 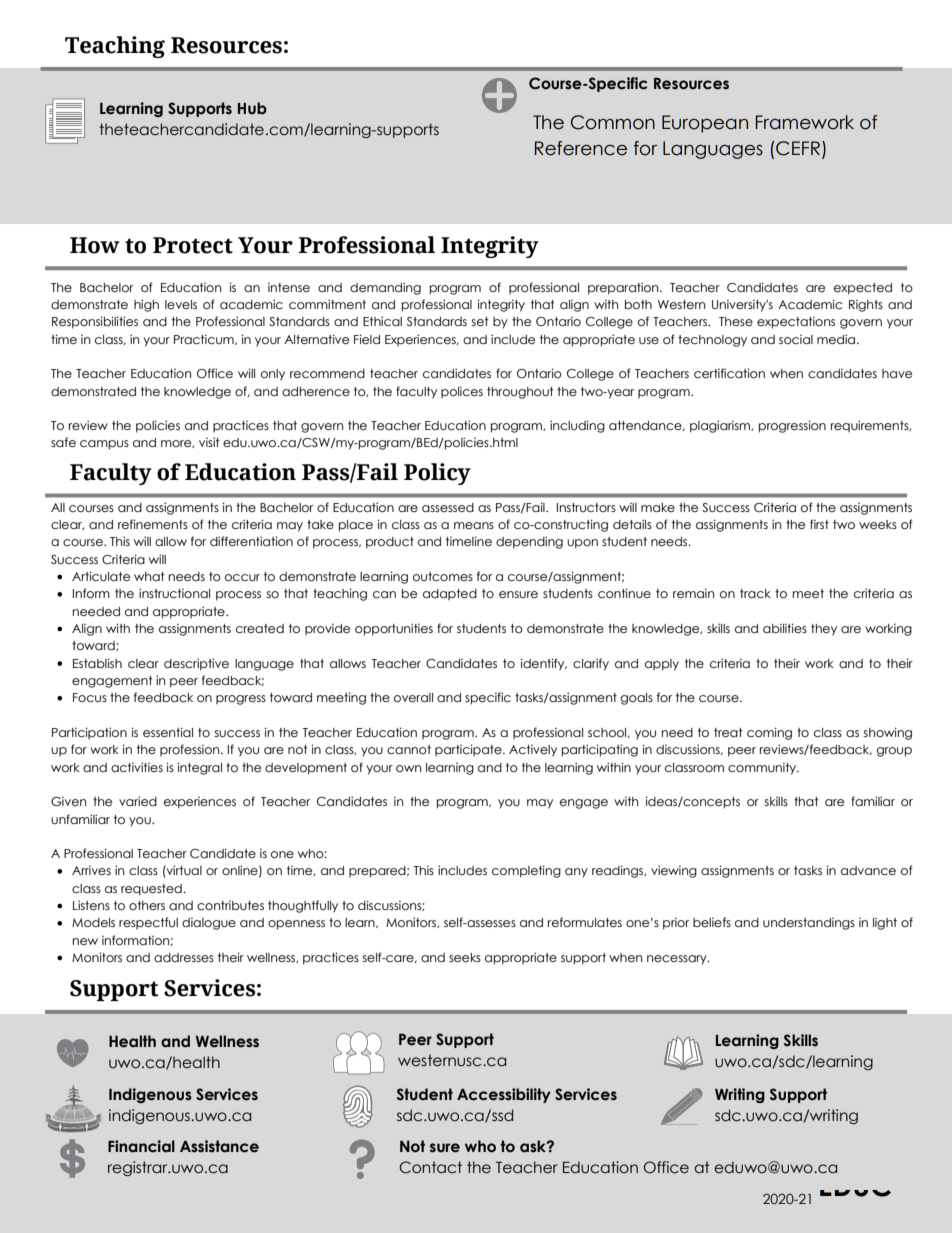 I want to click on requested, so click(x=152, y=890).
